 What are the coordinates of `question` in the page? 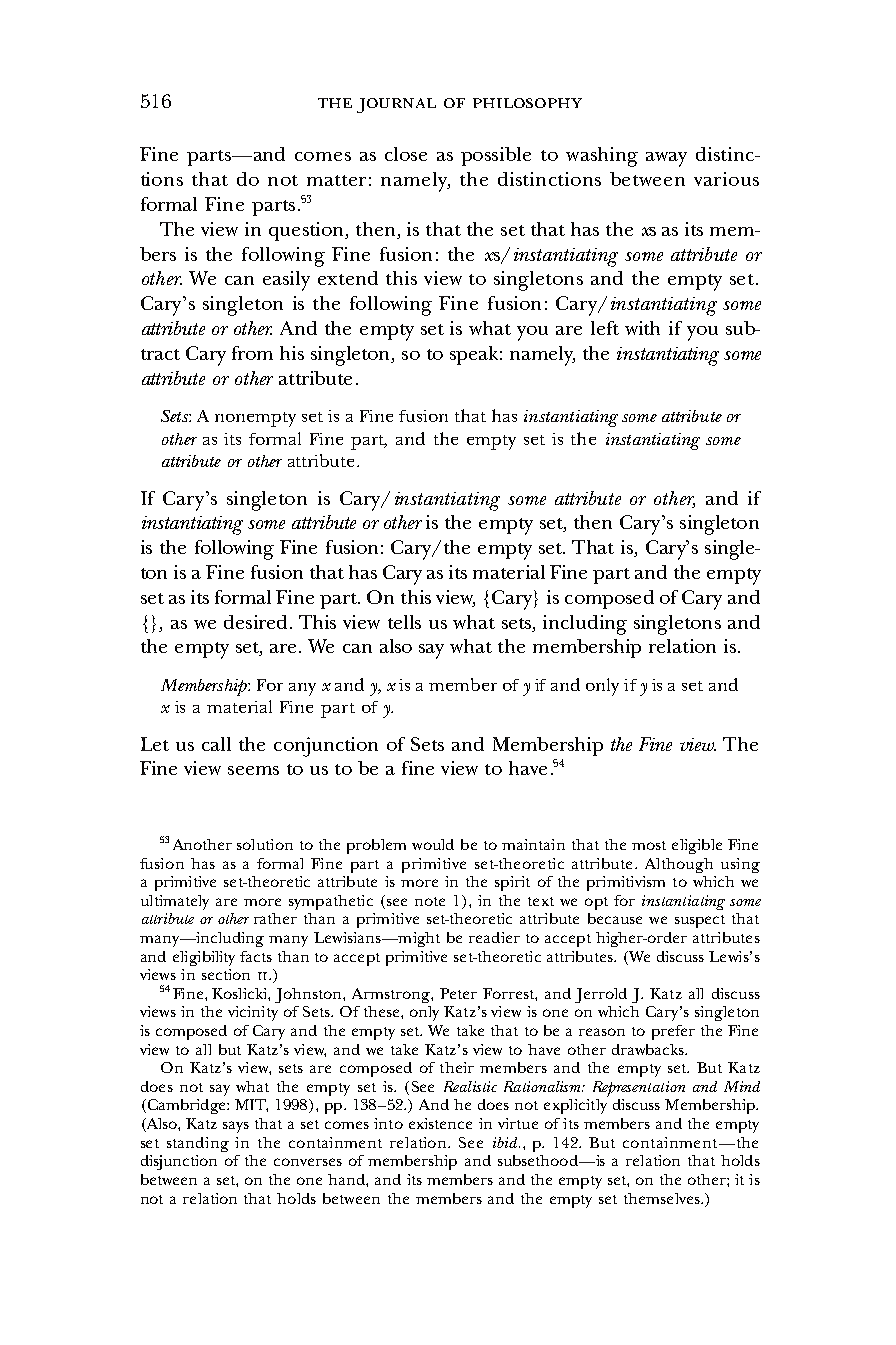 It's located at (308, 231).
